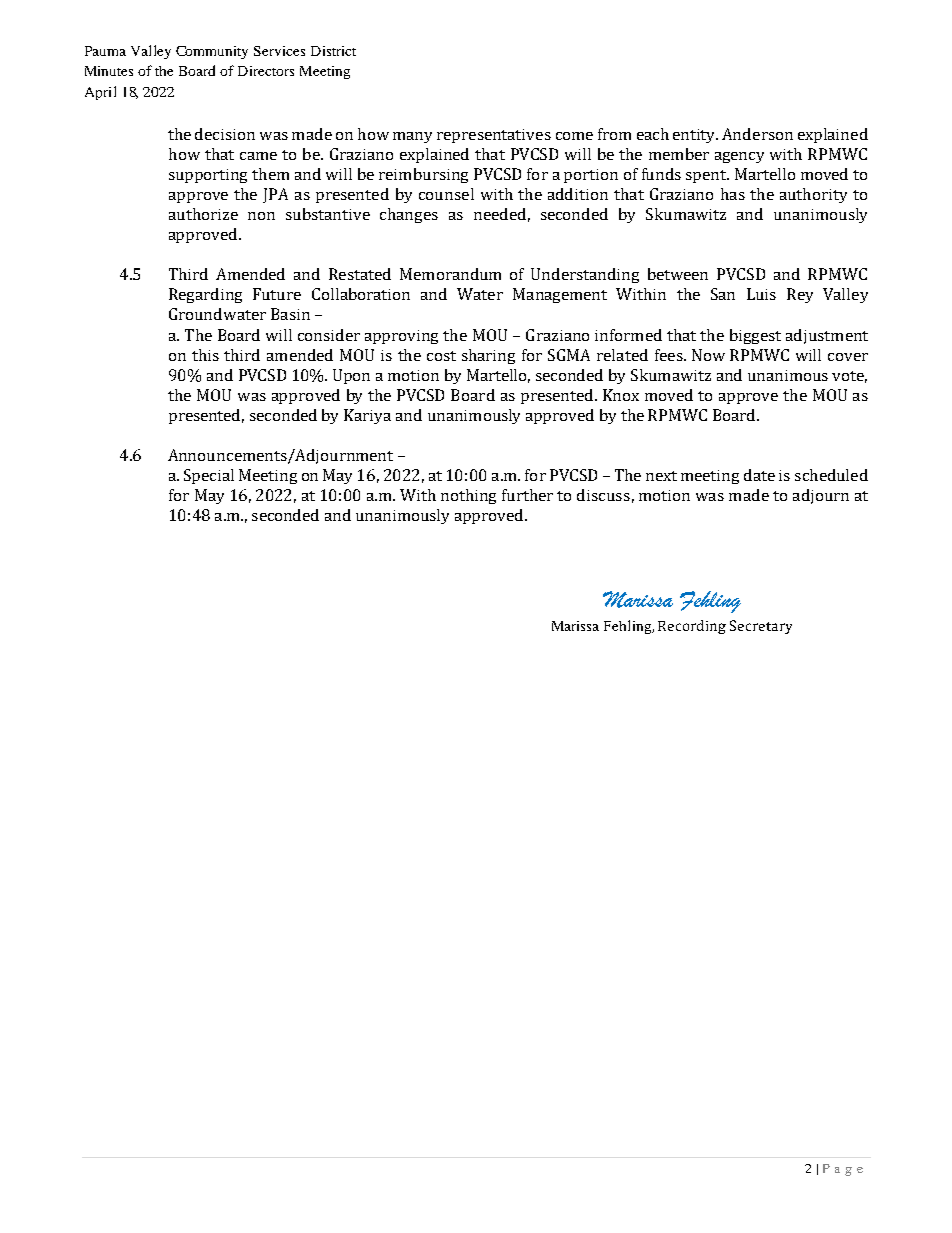 Image resolution: width=952 pixels, height=1233 pixels. I want to click on Community, so click(212, 52).
